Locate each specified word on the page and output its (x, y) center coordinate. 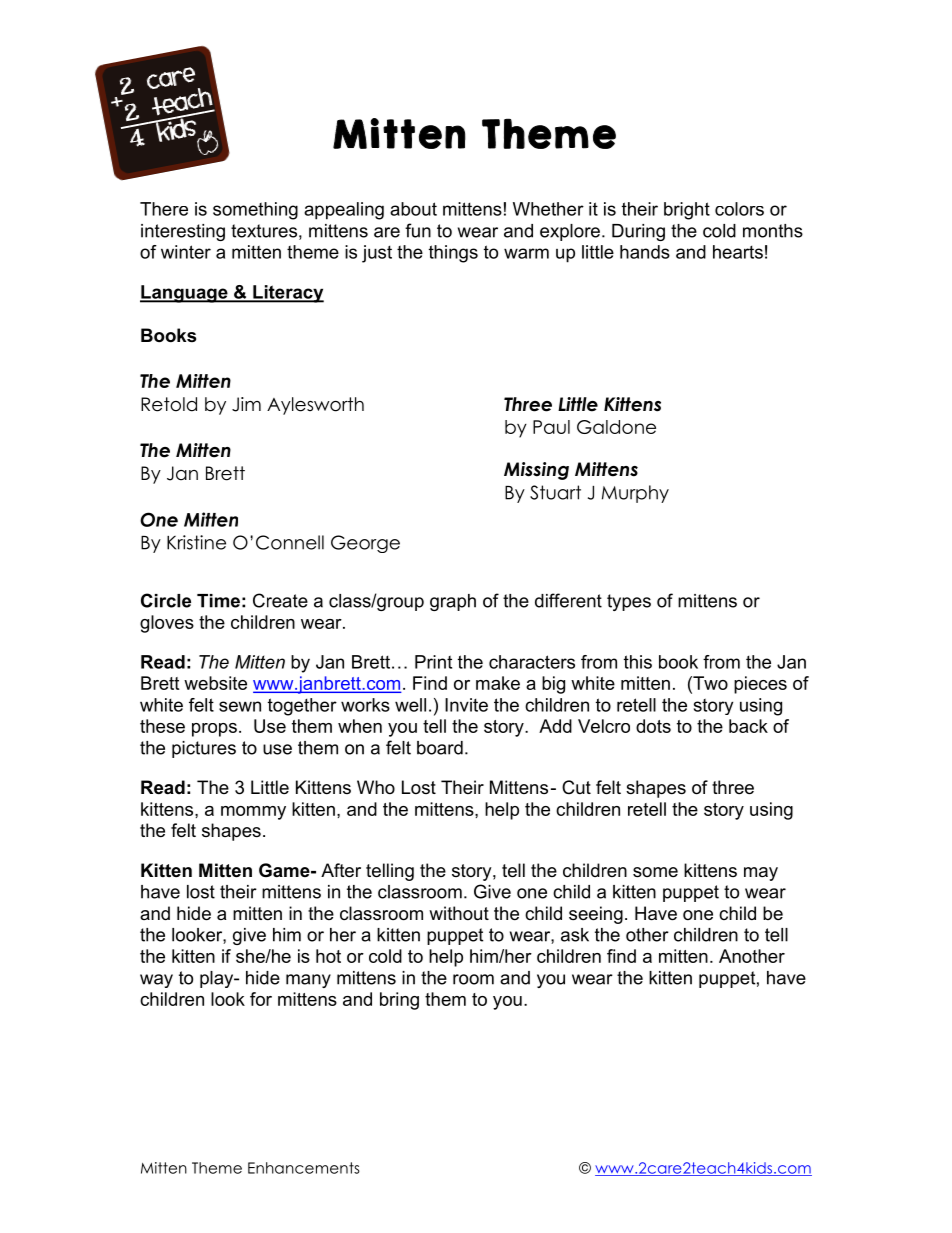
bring (399, 1001)
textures (264, 231)
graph (453, 602)
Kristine (196, 542)
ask (575, 935)
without (459, 913)
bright (687, 211)
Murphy (635, 494)
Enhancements (304, 1168)
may (761, 874)
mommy (253, 813)
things (453, 254)
